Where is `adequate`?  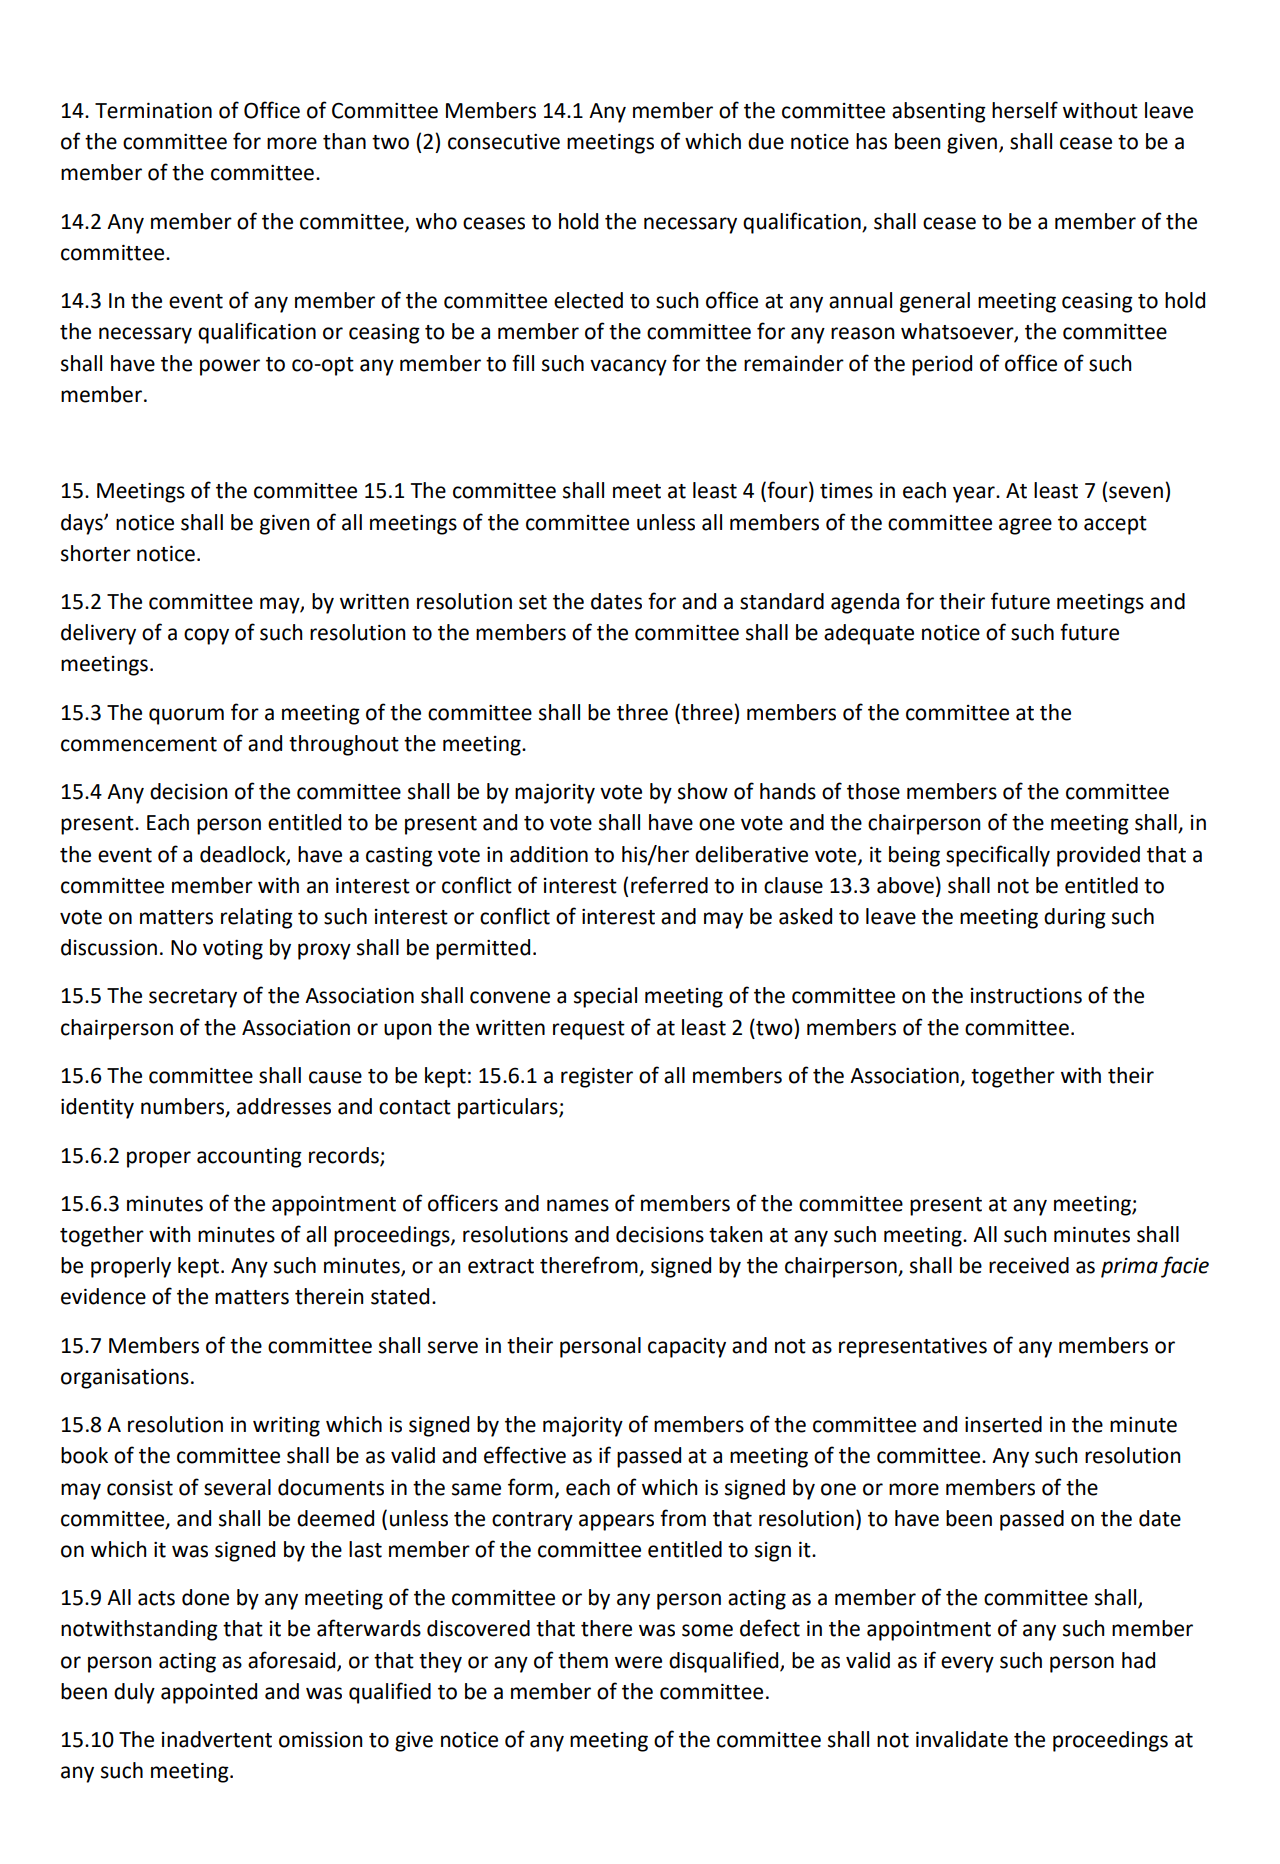
adequate is located at coordinates (869, 634).
